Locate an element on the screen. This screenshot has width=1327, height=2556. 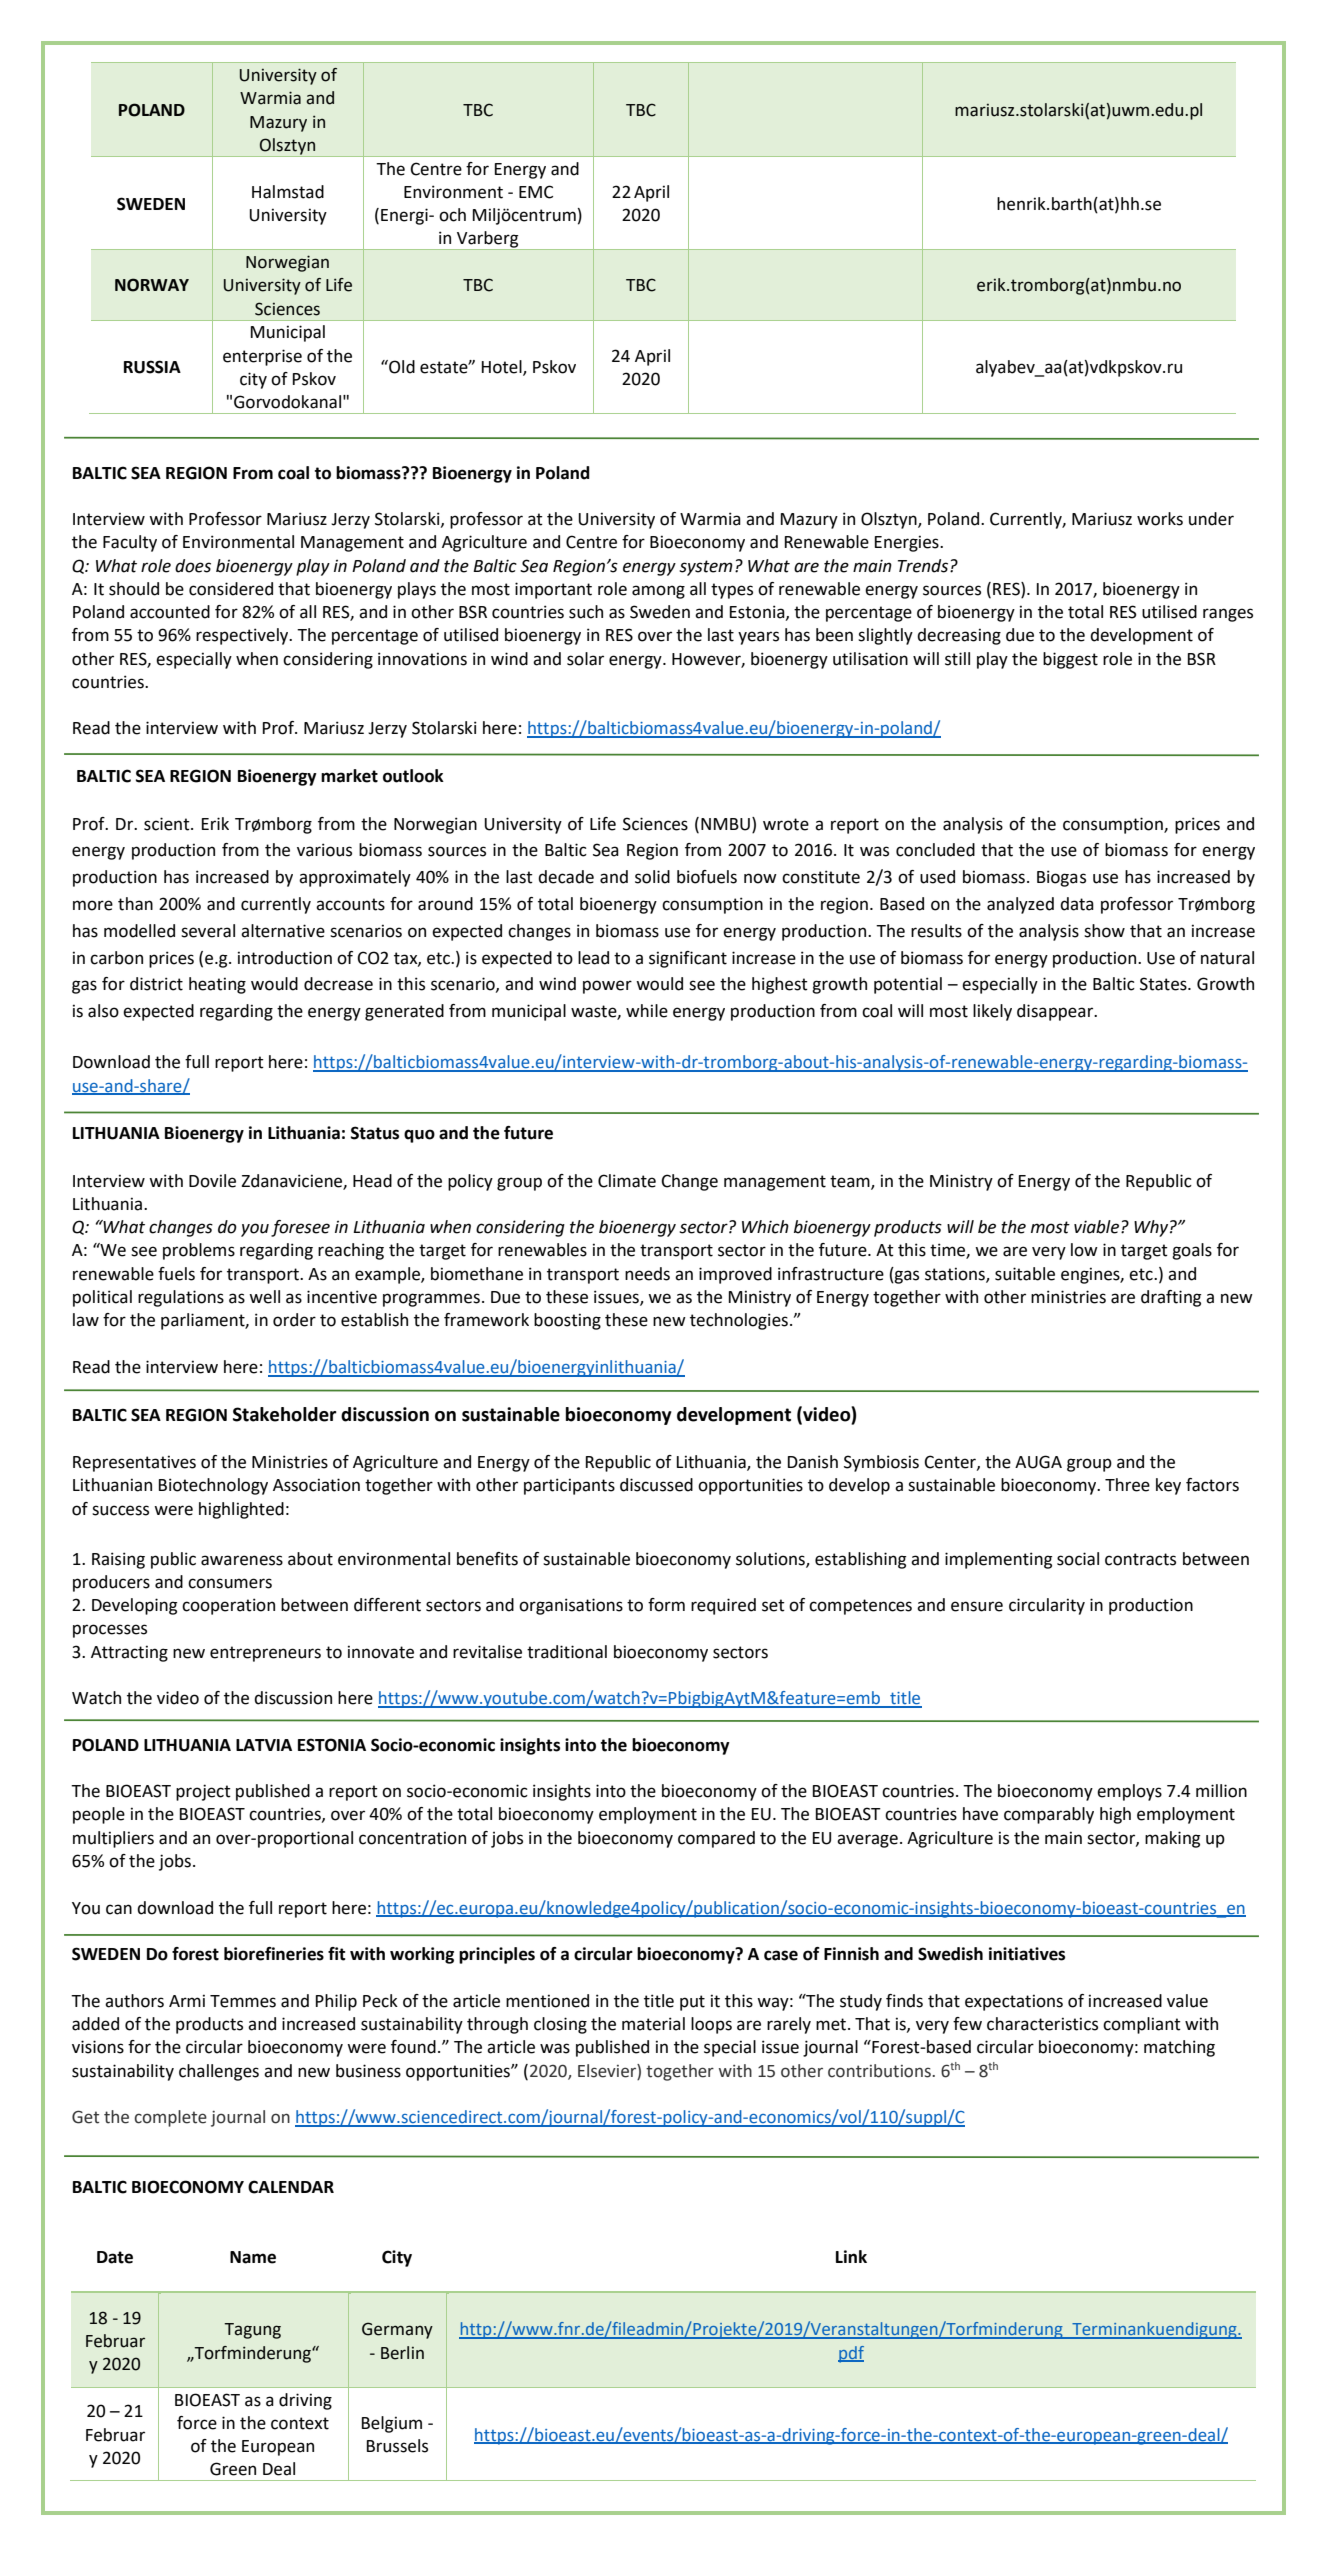
Link is located at coordinates (851, 2256).
